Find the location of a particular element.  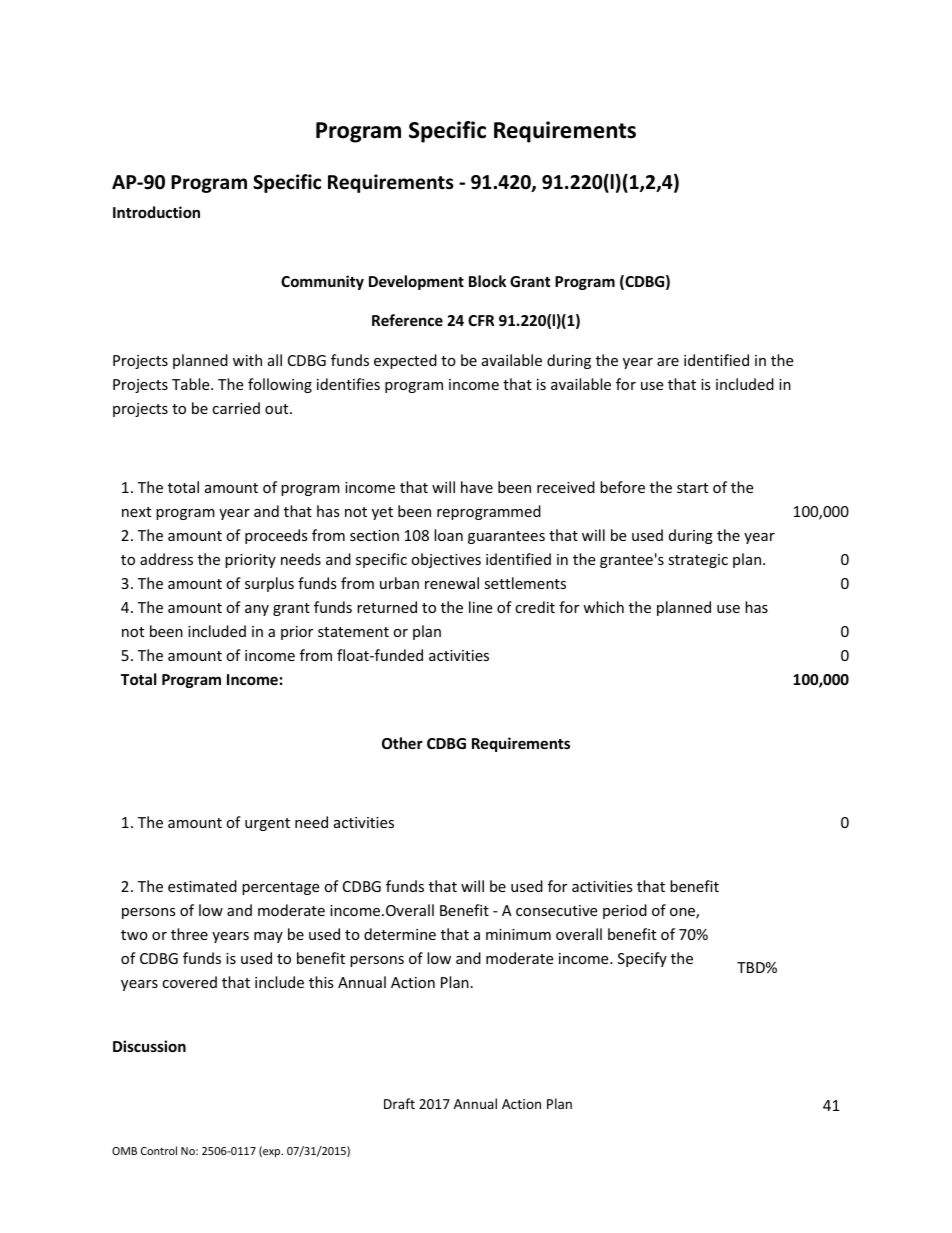

Other is located at coordinates (402, 743).
